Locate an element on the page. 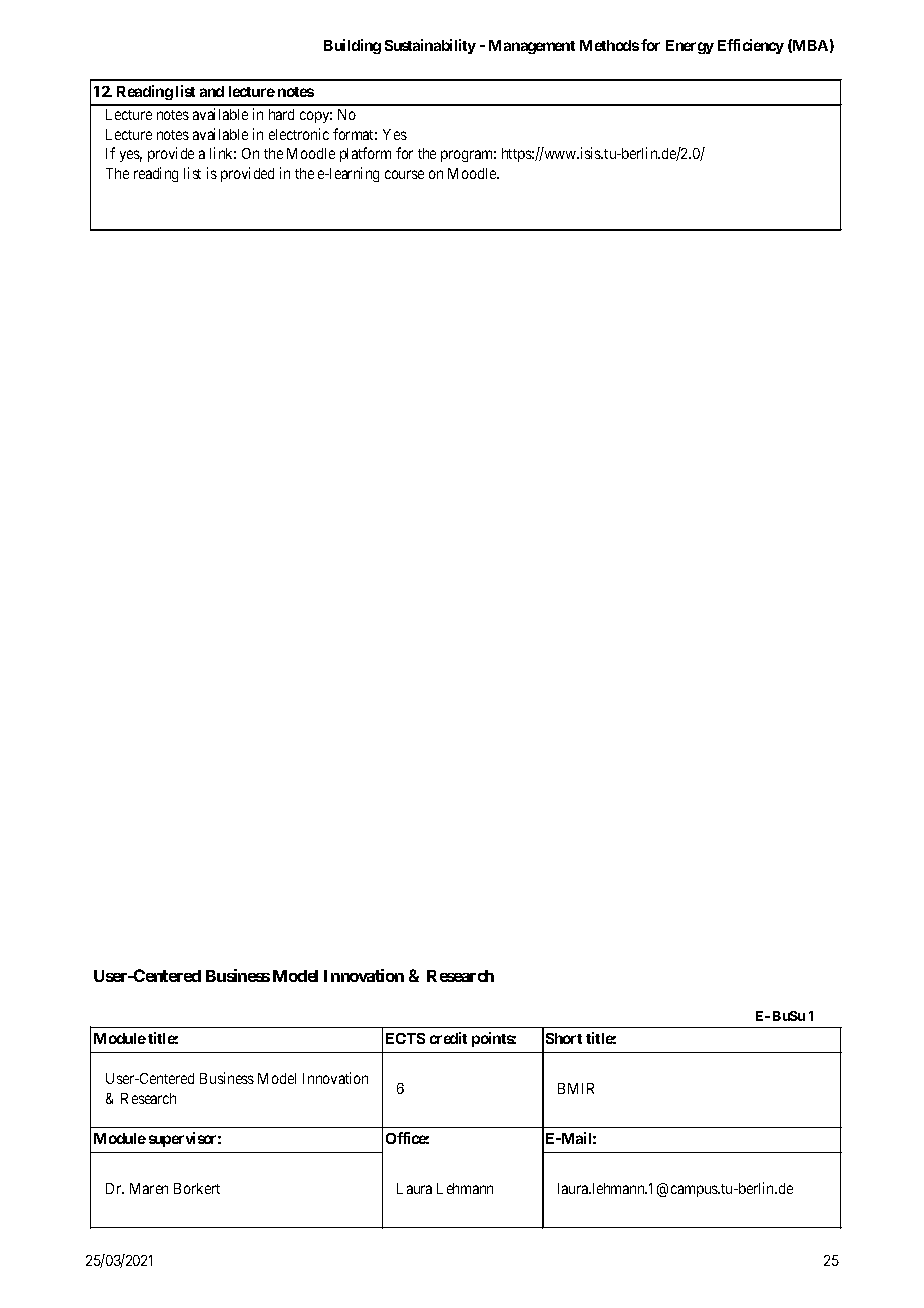 The height and width of the image is (1308, 924). Sustainability is located at coordinates (430, 46).
